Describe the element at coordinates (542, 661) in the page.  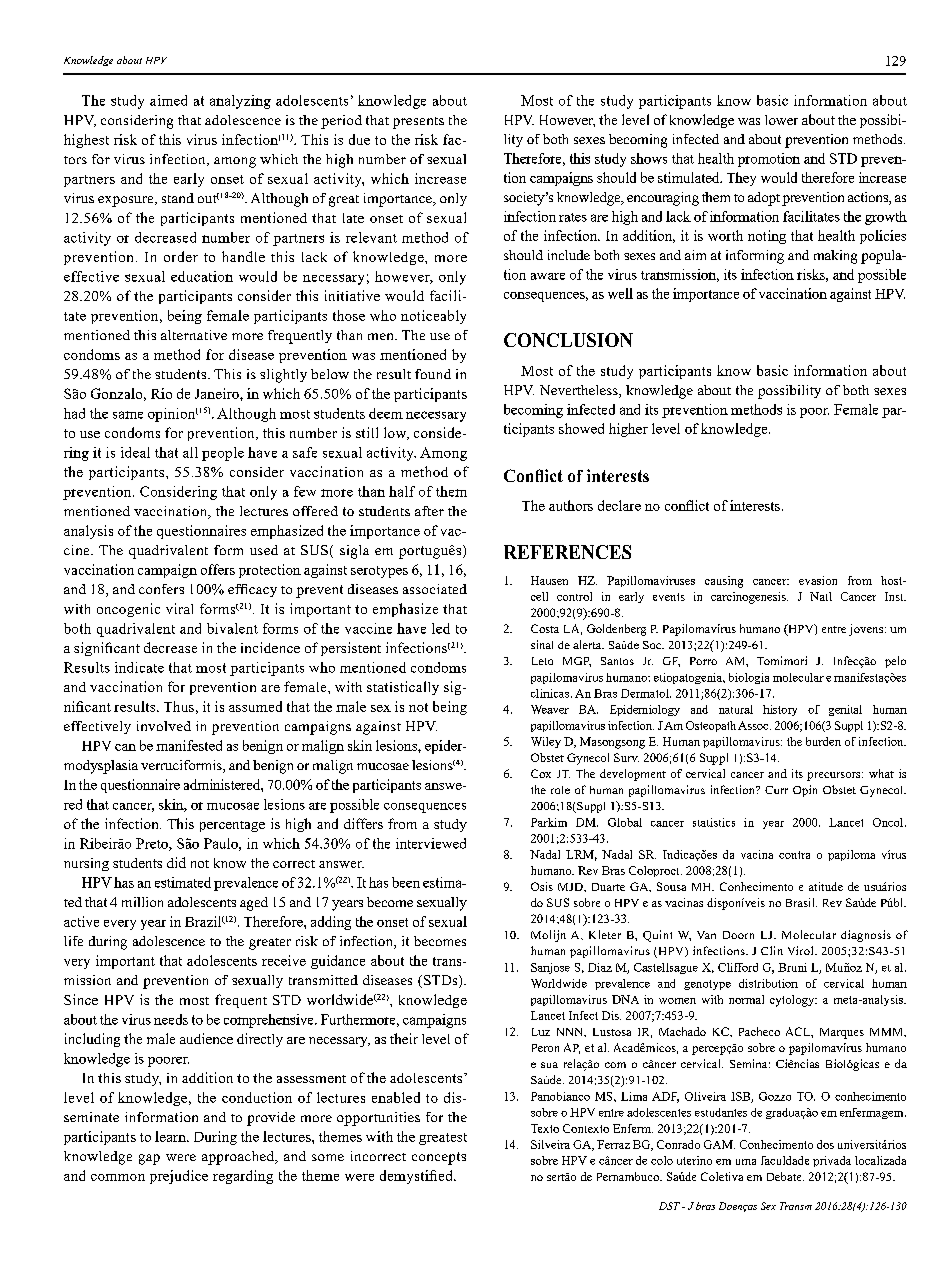
I see `Leto` at that location.
